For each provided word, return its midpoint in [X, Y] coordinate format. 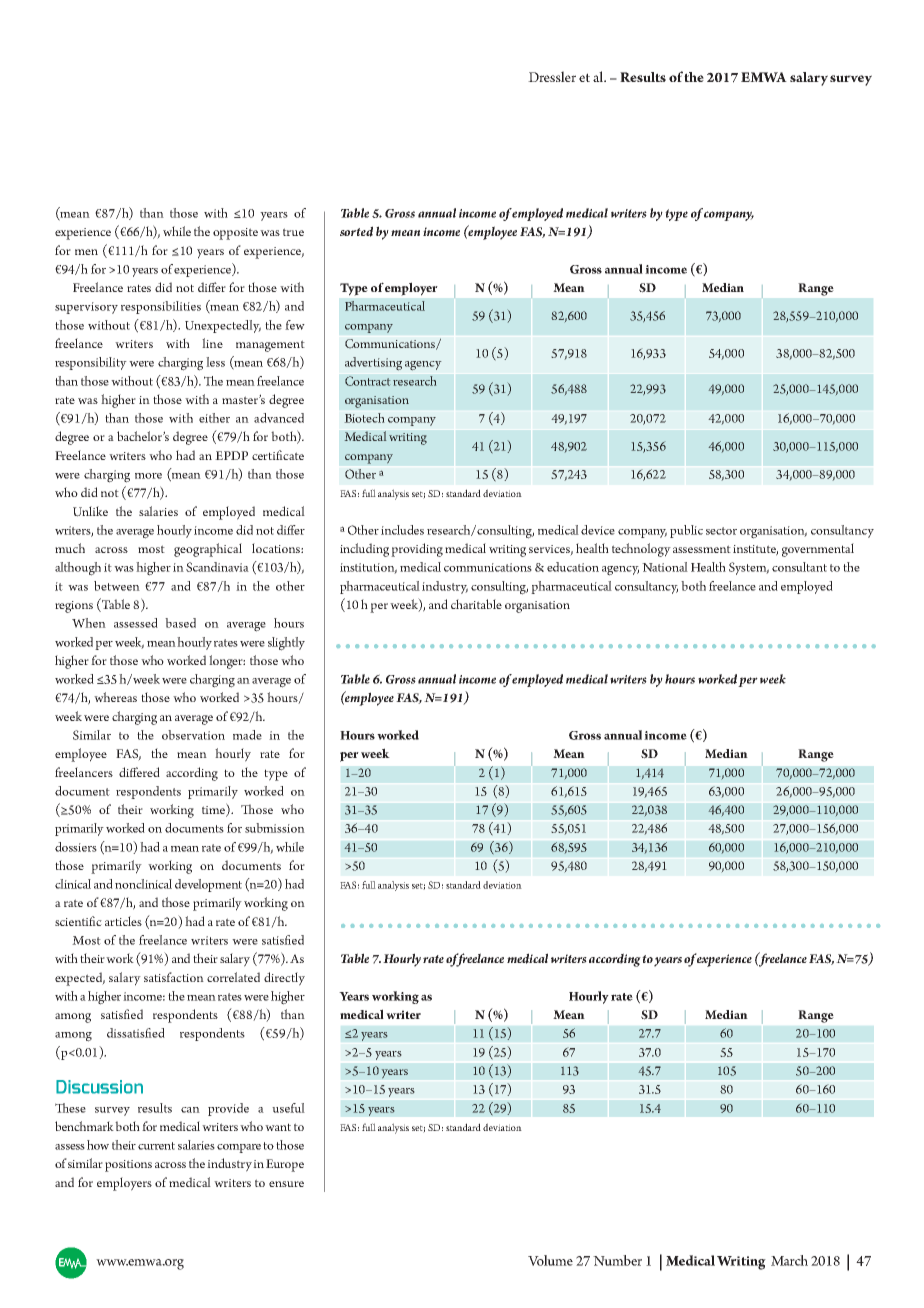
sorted [356, 231]
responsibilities [161, 307]
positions [128, 1166]
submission [275, 828]
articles [123, 921]
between [117, 586]
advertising [373, 364]
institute [755, 550]
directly [284, 979]
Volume [550, 1260]
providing [417, 550]
